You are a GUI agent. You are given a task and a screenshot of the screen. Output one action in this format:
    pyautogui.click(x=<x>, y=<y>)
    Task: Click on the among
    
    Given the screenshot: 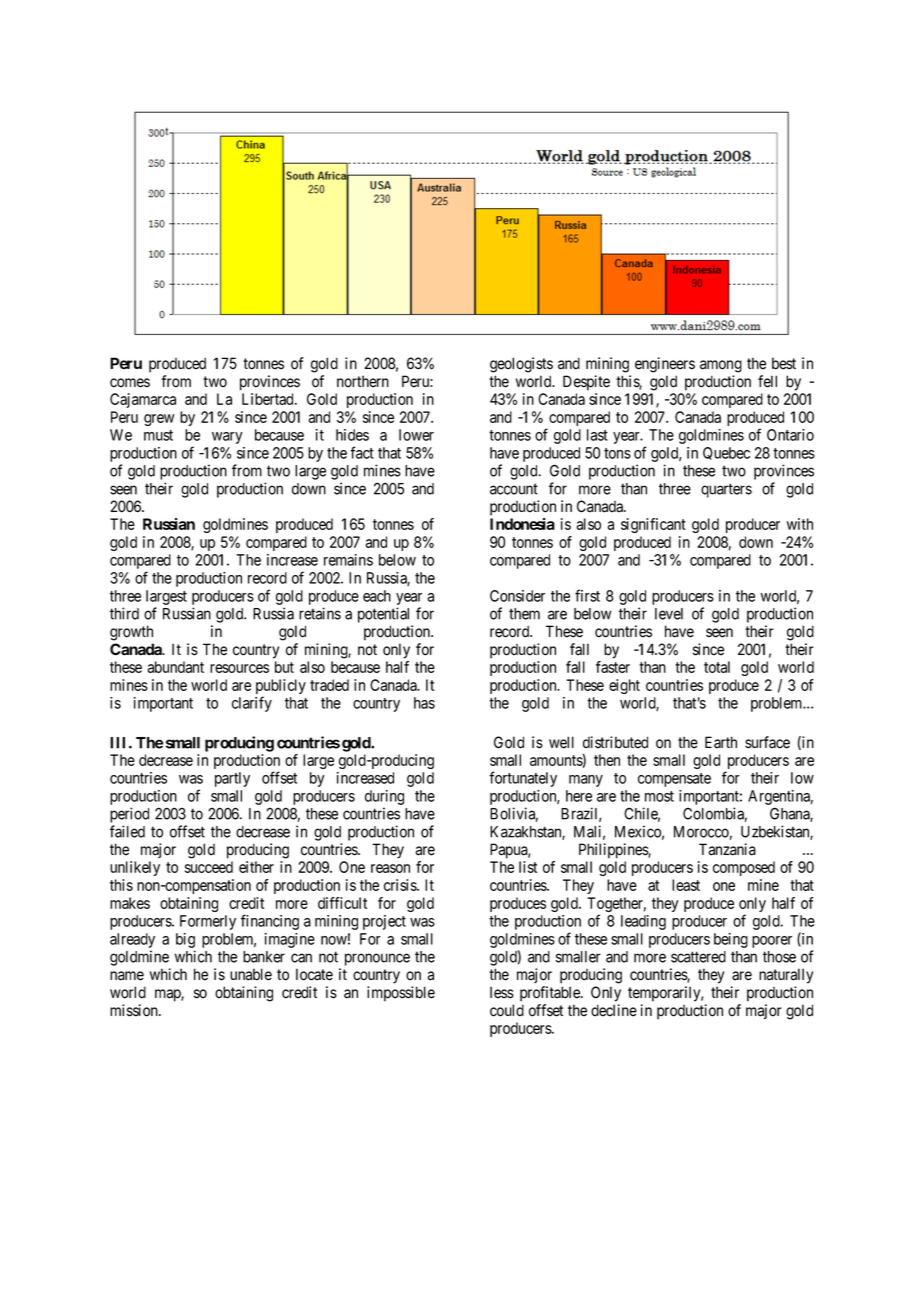 What is the action you would take?
    pyautogui.click(x=721, y=366)
